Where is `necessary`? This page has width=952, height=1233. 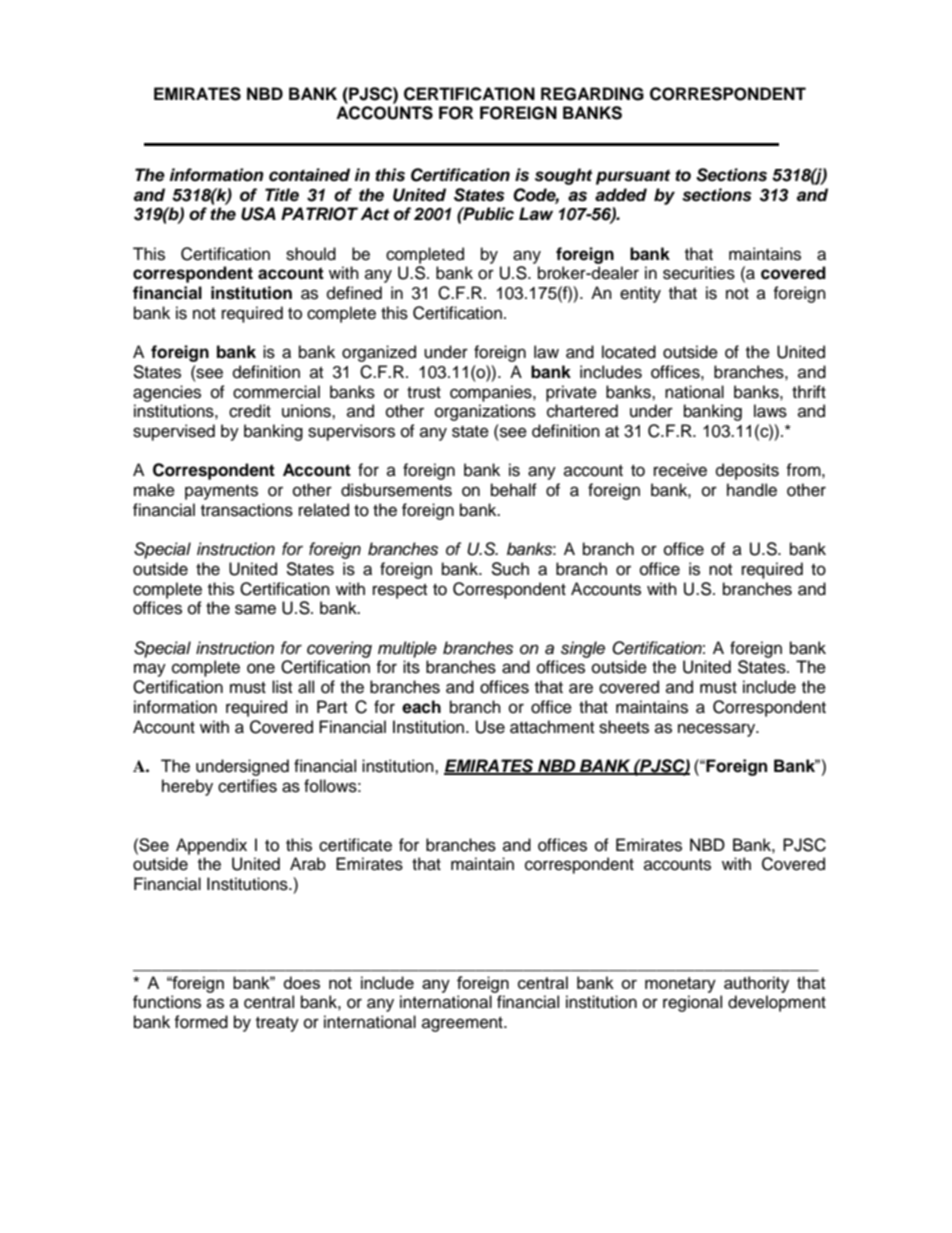
necessary is located at coordinates (718, 730).
